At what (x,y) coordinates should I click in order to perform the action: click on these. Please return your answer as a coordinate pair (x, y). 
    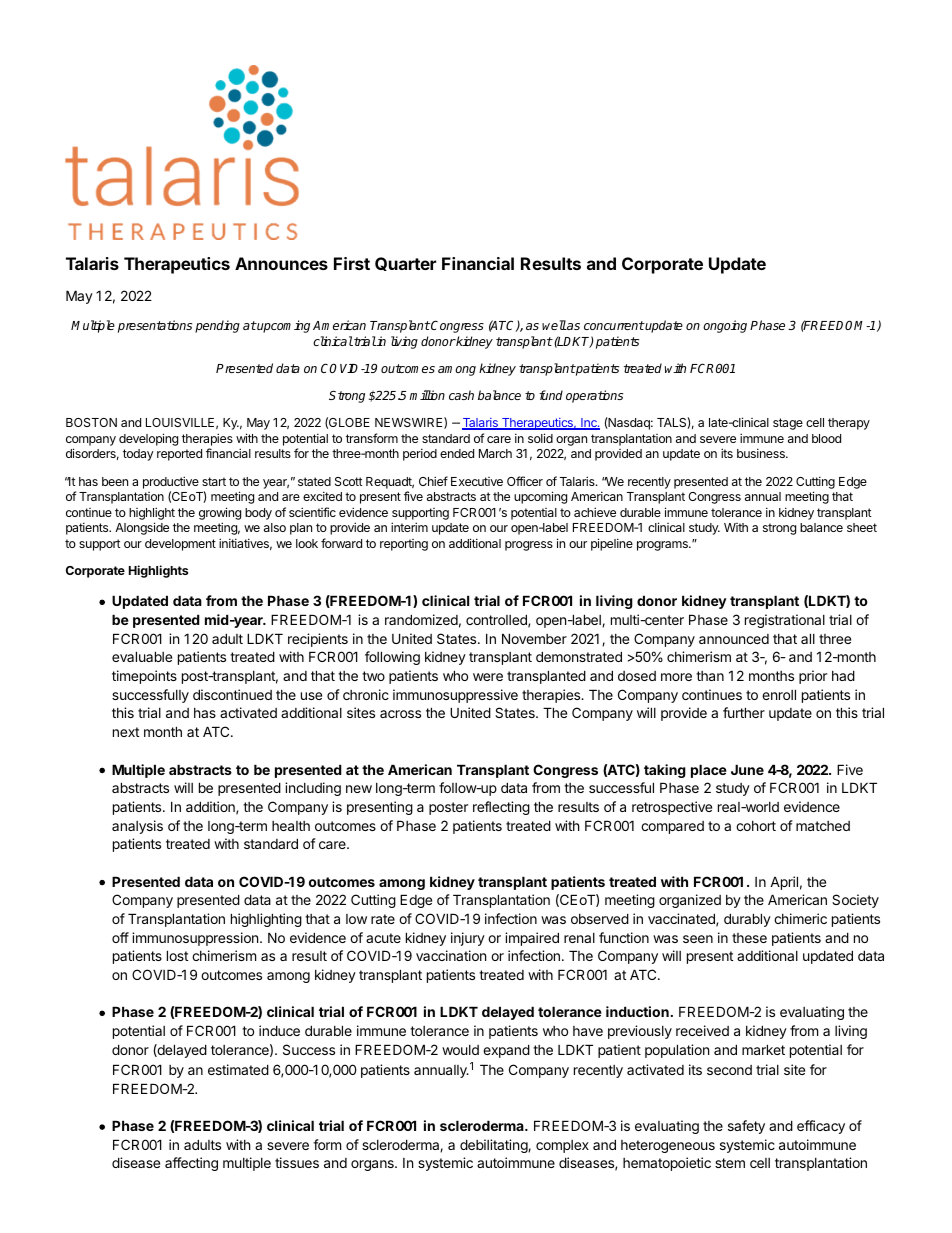
    Looking at the image, I should click on (749, 938).
